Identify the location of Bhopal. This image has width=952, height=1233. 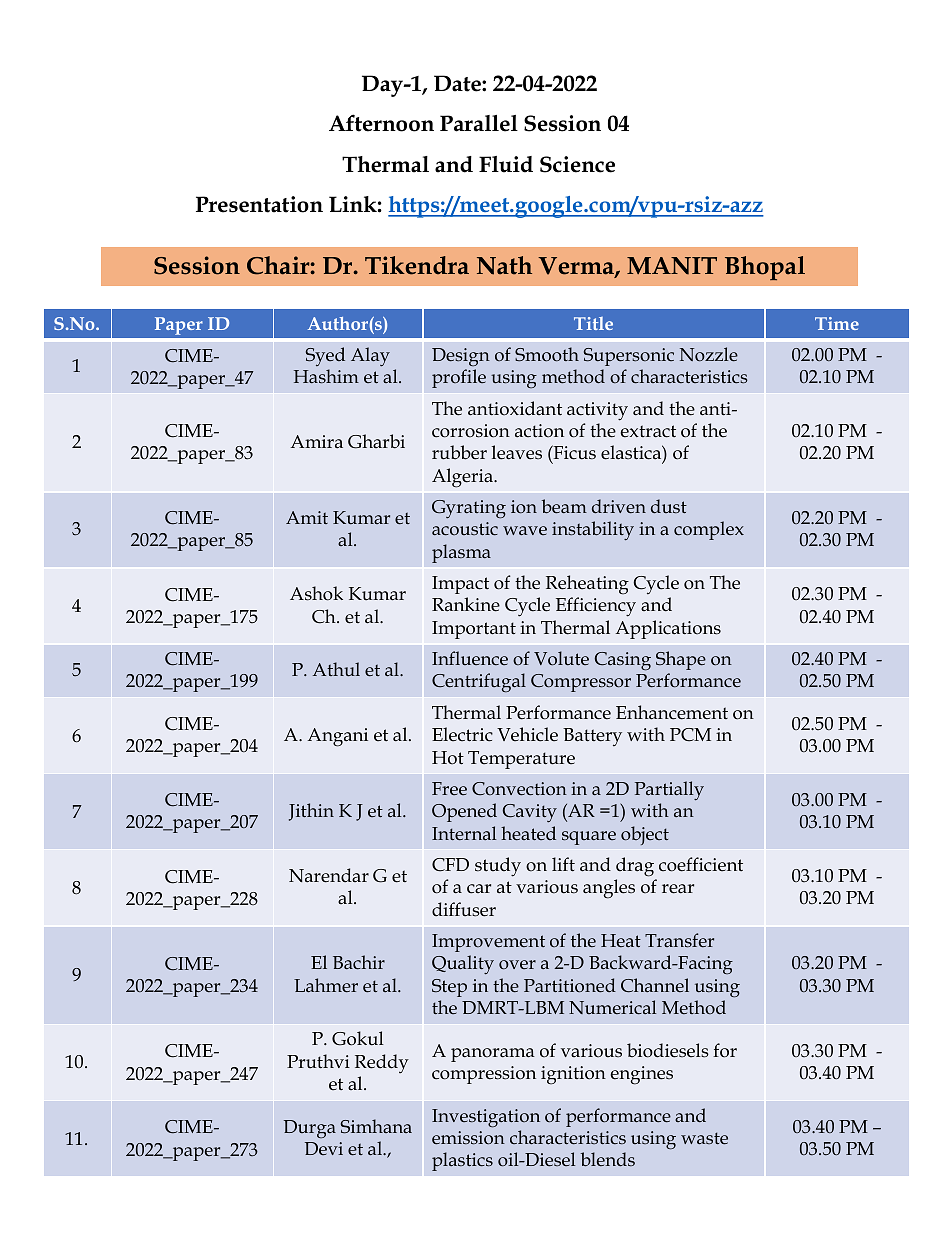
(765, 268).
